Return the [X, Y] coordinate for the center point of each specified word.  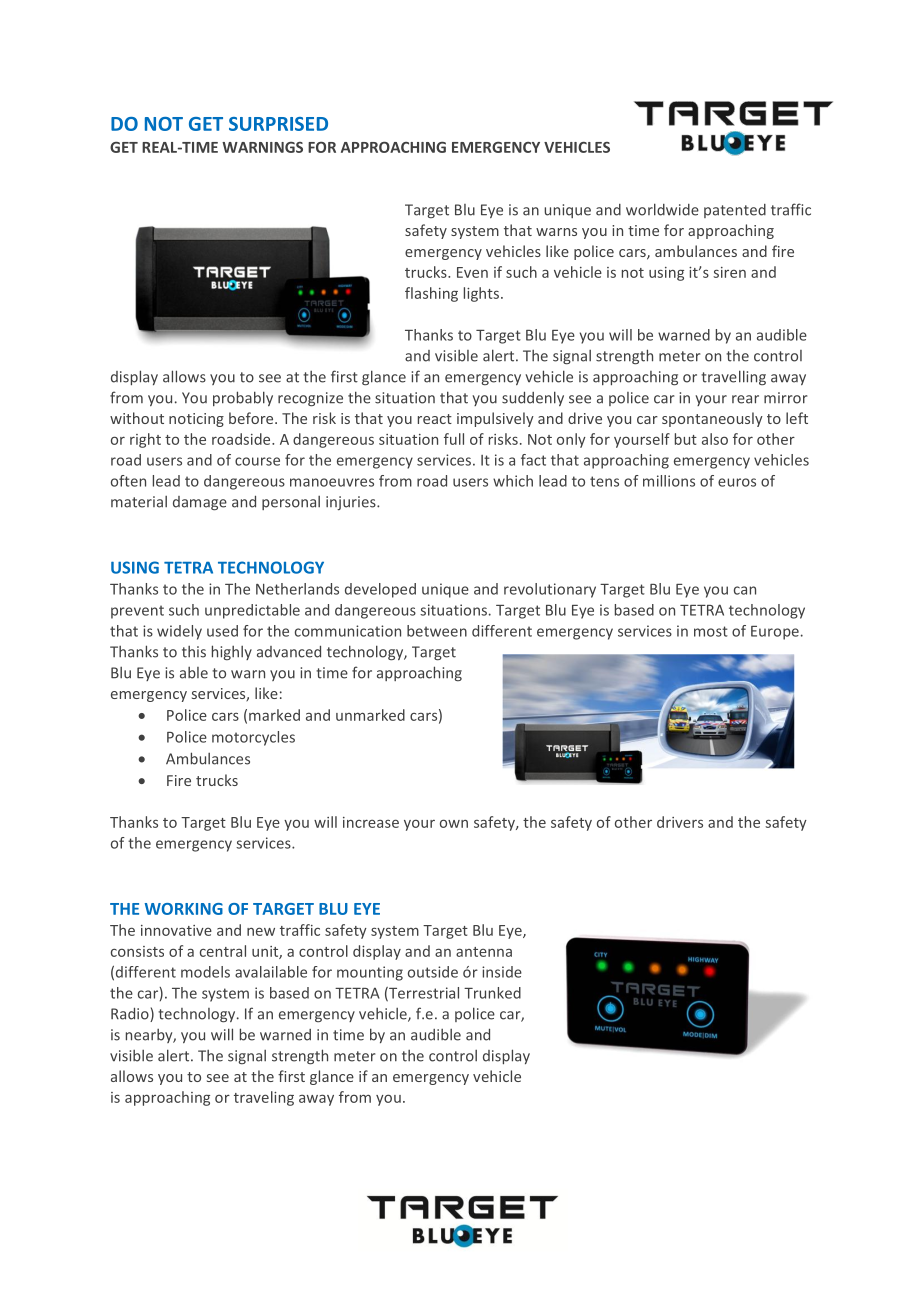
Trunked [492, 993]
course [257, 461]
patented [735, 211]
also [715, 439]
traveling [264, 1098]
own [454, 823]
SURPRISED [278, 124]
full [454, 439]
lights [483, 294]
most [711, 631]
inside [502, 972]
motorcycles [253, 738]
